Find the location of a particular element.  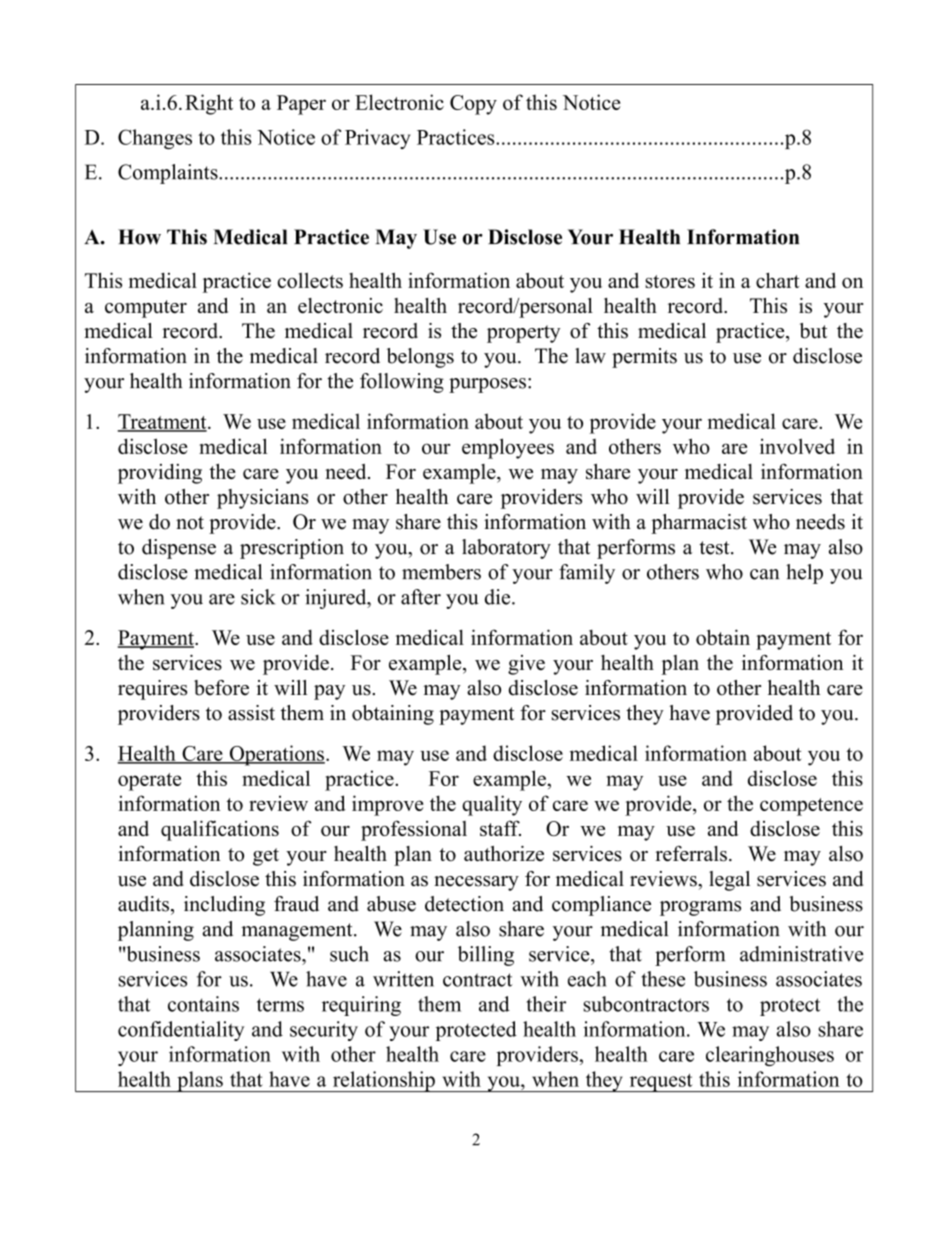

quality is located at coordinates (492, 805).
